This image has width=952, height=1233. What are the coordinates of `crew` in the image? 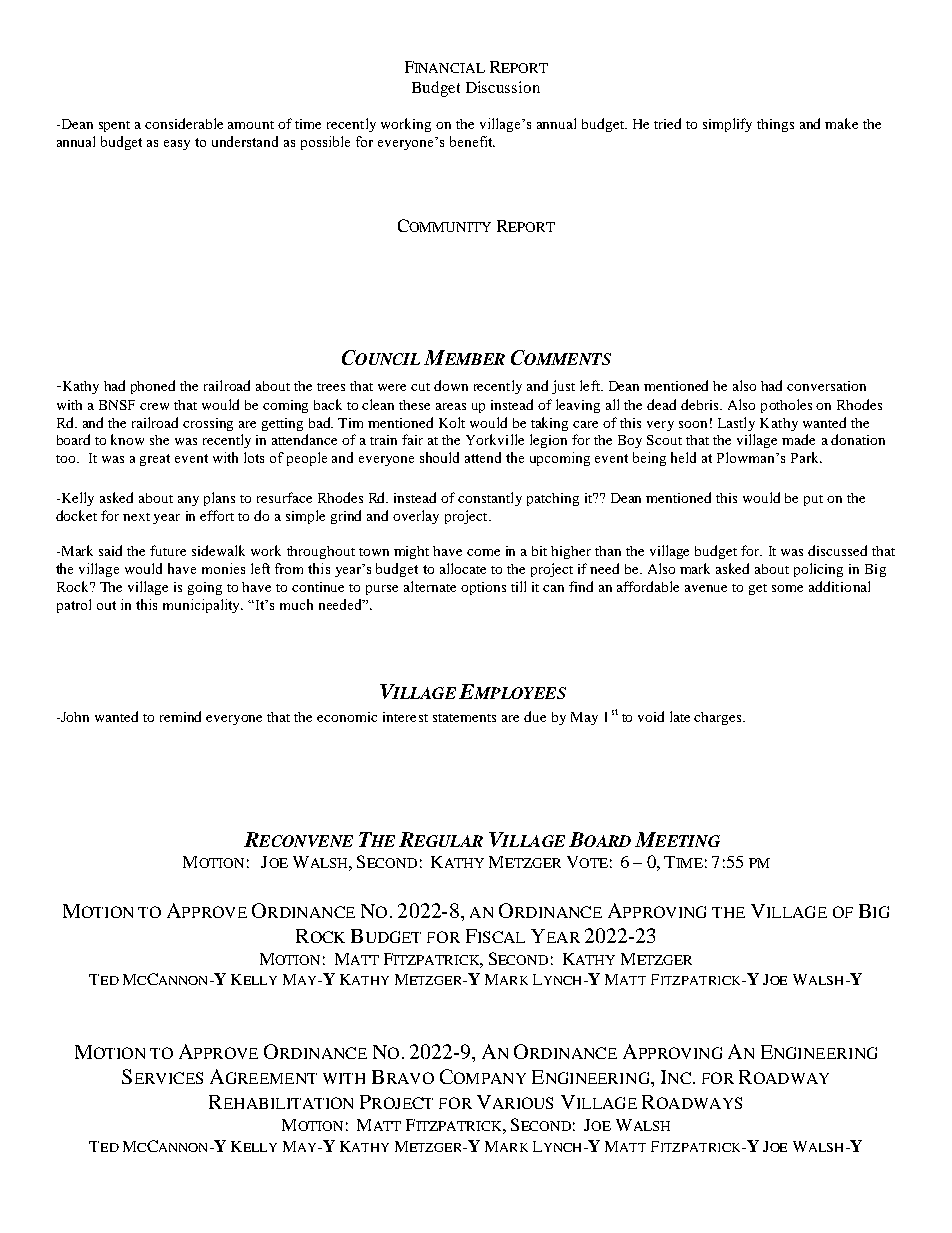 It's located at (154, 406).
